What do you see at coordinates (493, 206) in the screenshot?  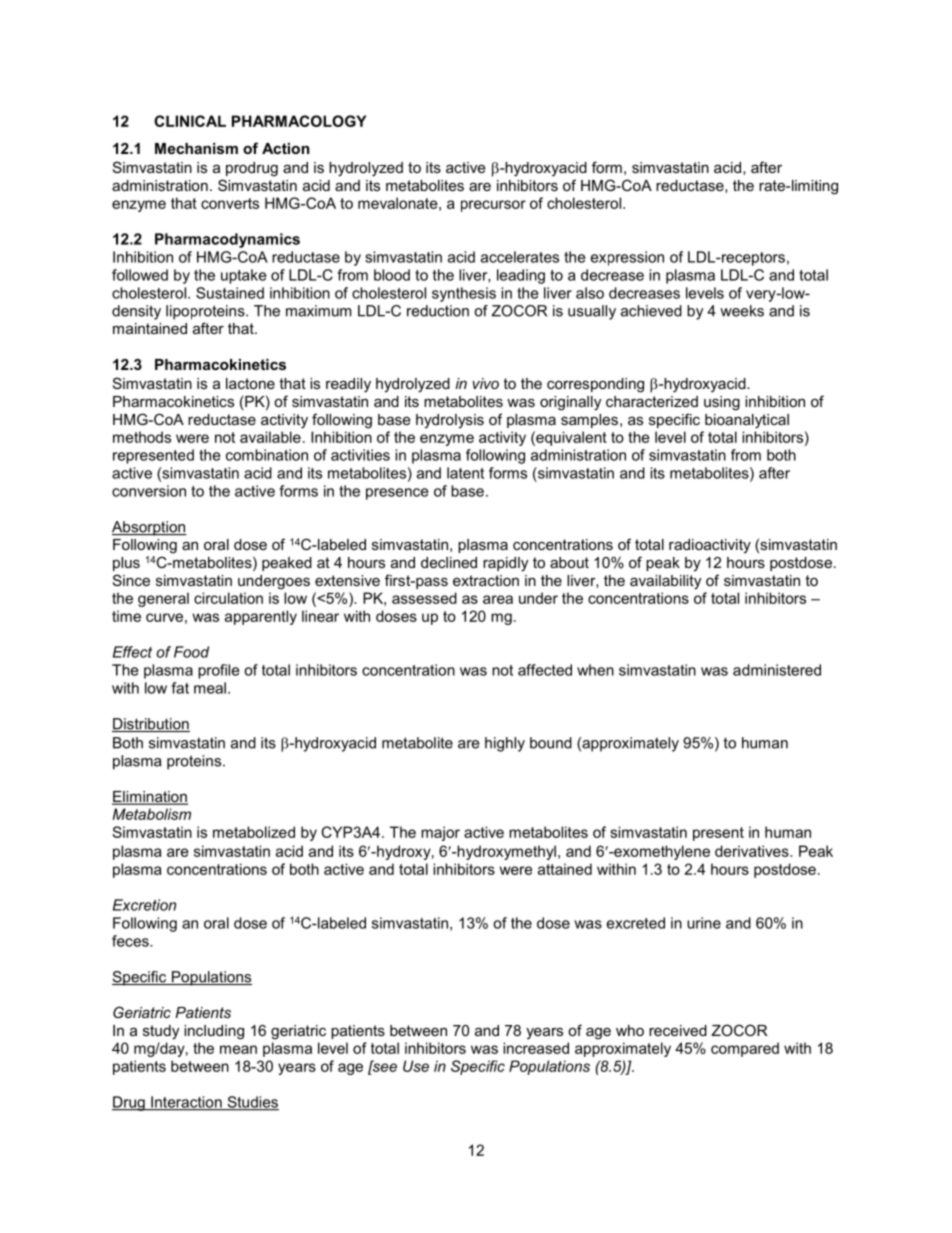 I see `precursor` at bounding box center [493, 206].
